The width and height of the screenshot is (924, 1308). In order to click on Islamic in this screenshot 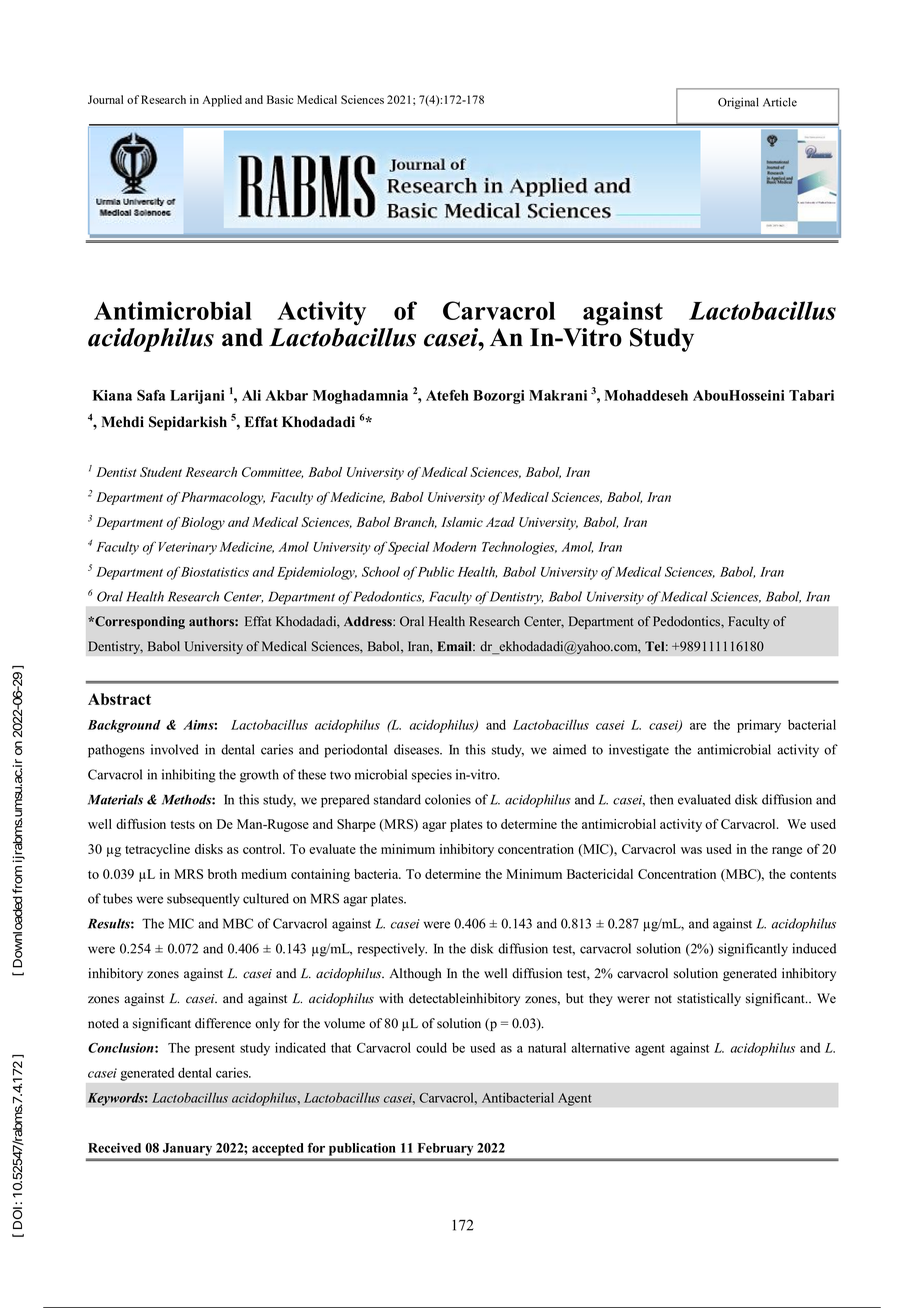, I will do `click(462, 522)`.
